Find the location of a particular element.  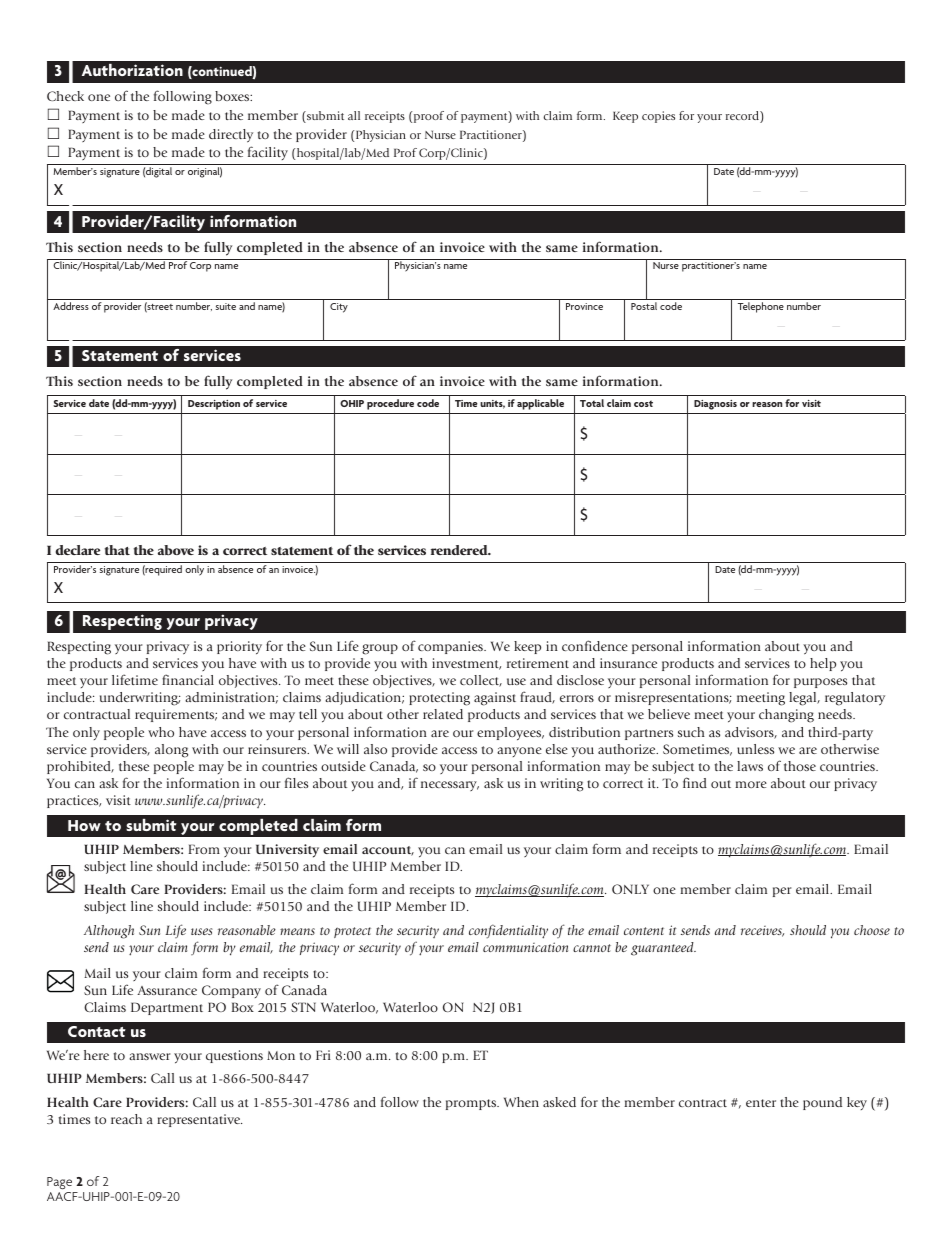

help is located at coordinates (823, 664).
